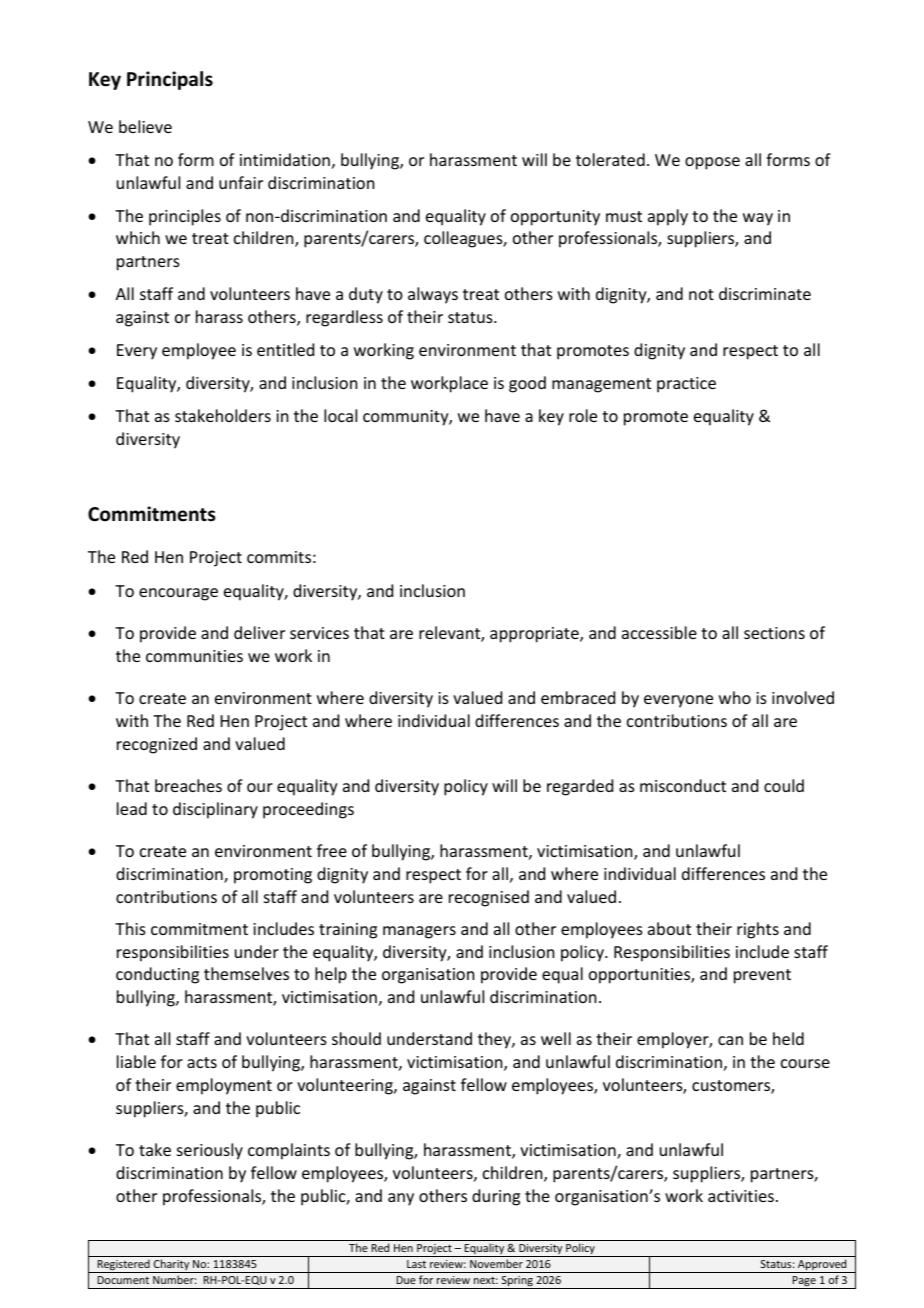  Describe the element at coordinates (555, 218) in the page. I see `opportunity` at that location.
